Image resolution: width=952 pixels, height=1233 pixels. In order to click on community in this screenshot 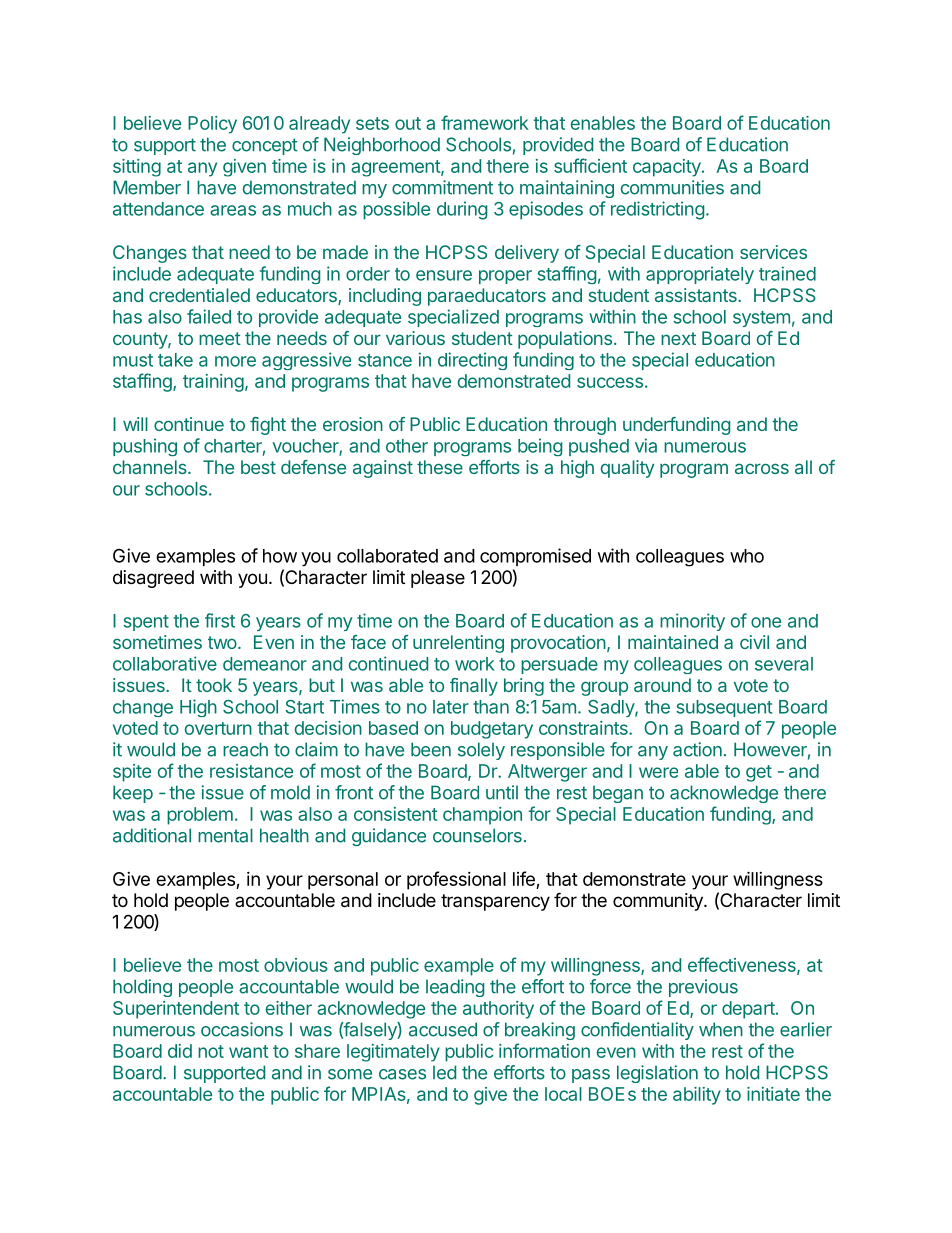, I will do `click(659, 902)`.
